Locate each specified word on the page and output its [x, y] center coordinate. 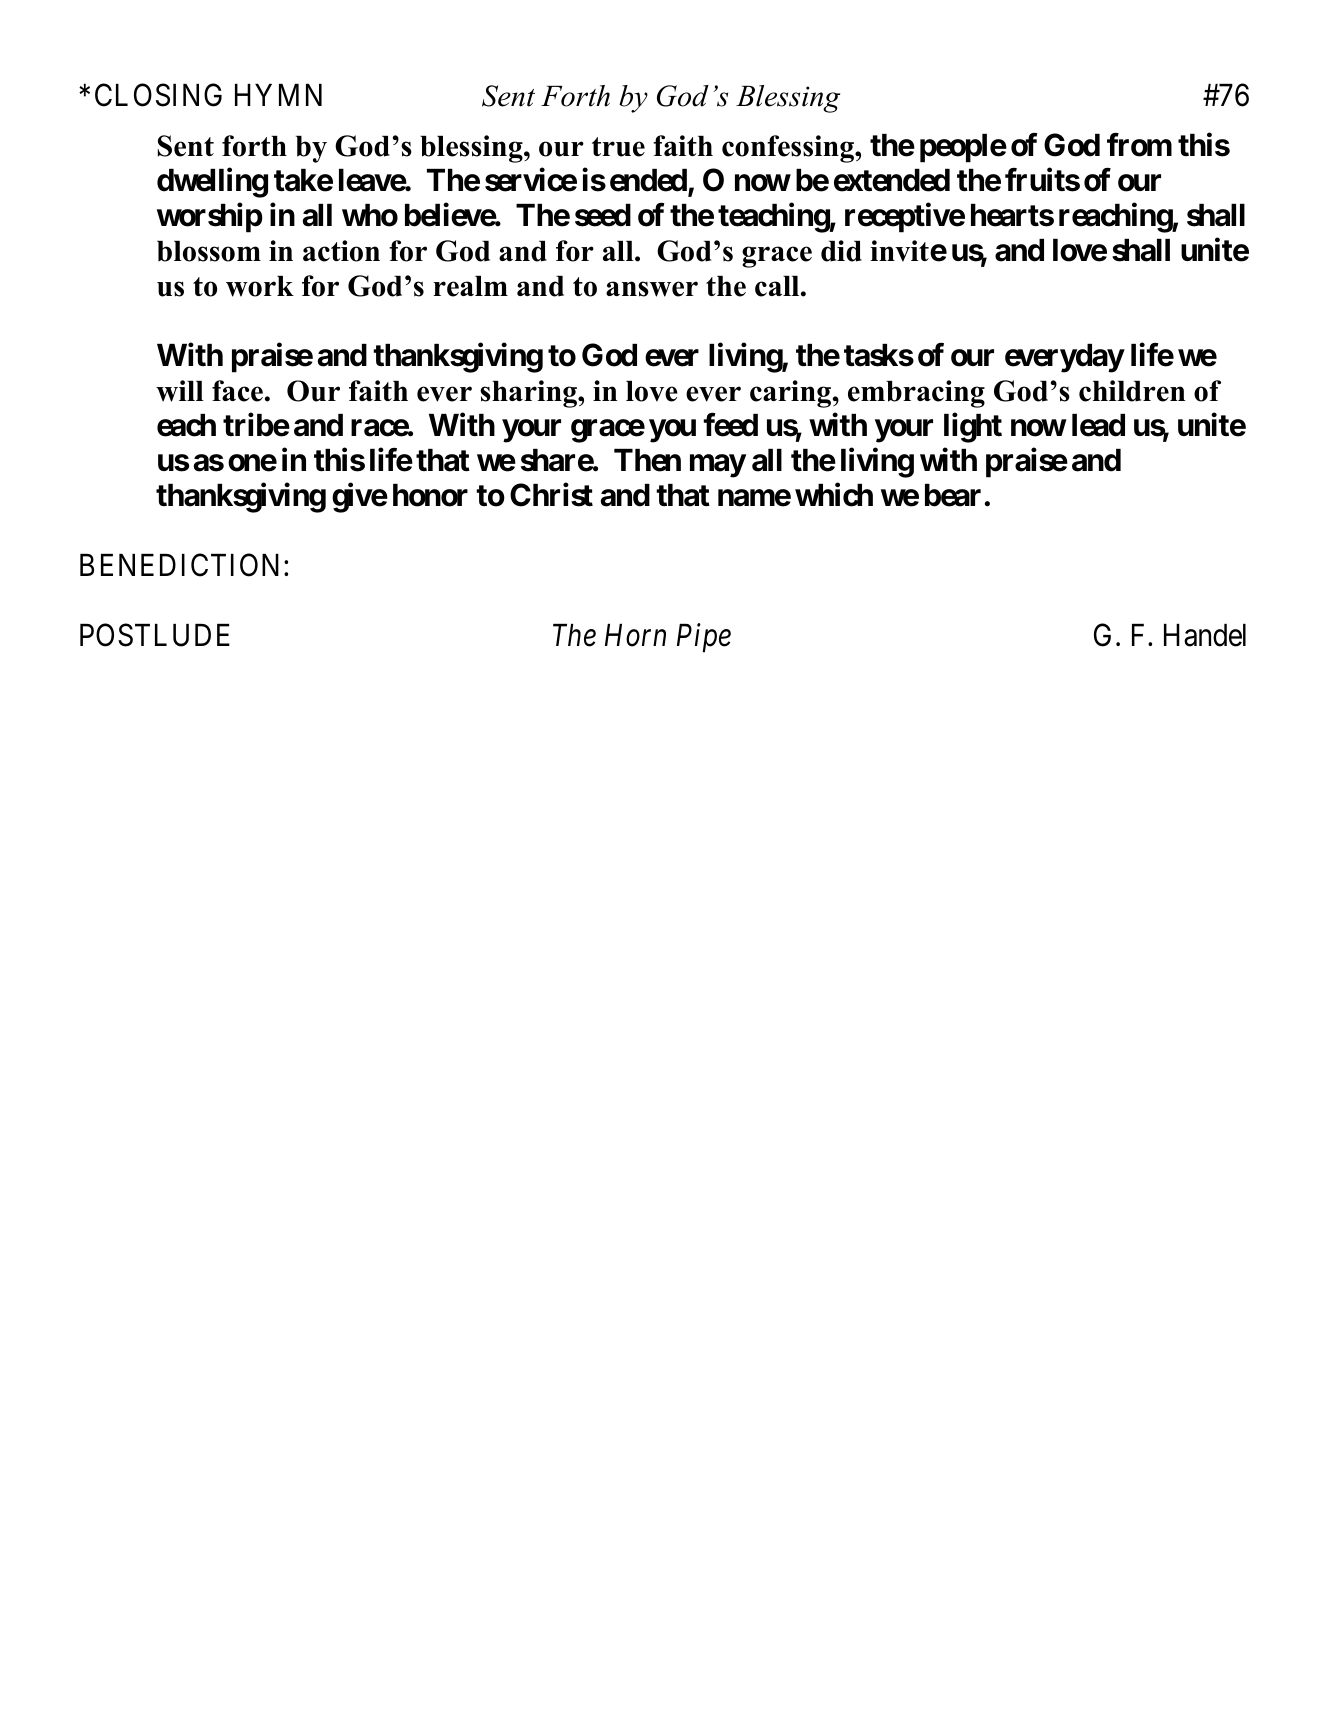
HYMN [278, 95]
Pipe [704, 638]
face [237, 391]
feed [730, 425]
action [341, 251]
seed [603, 215]
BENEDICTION [179, 565]
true [618, 147]
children [1132, 391]
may [718, 466]
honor [430, 495]
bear [953, 495]
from [1139, 145]
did [841, 251]
